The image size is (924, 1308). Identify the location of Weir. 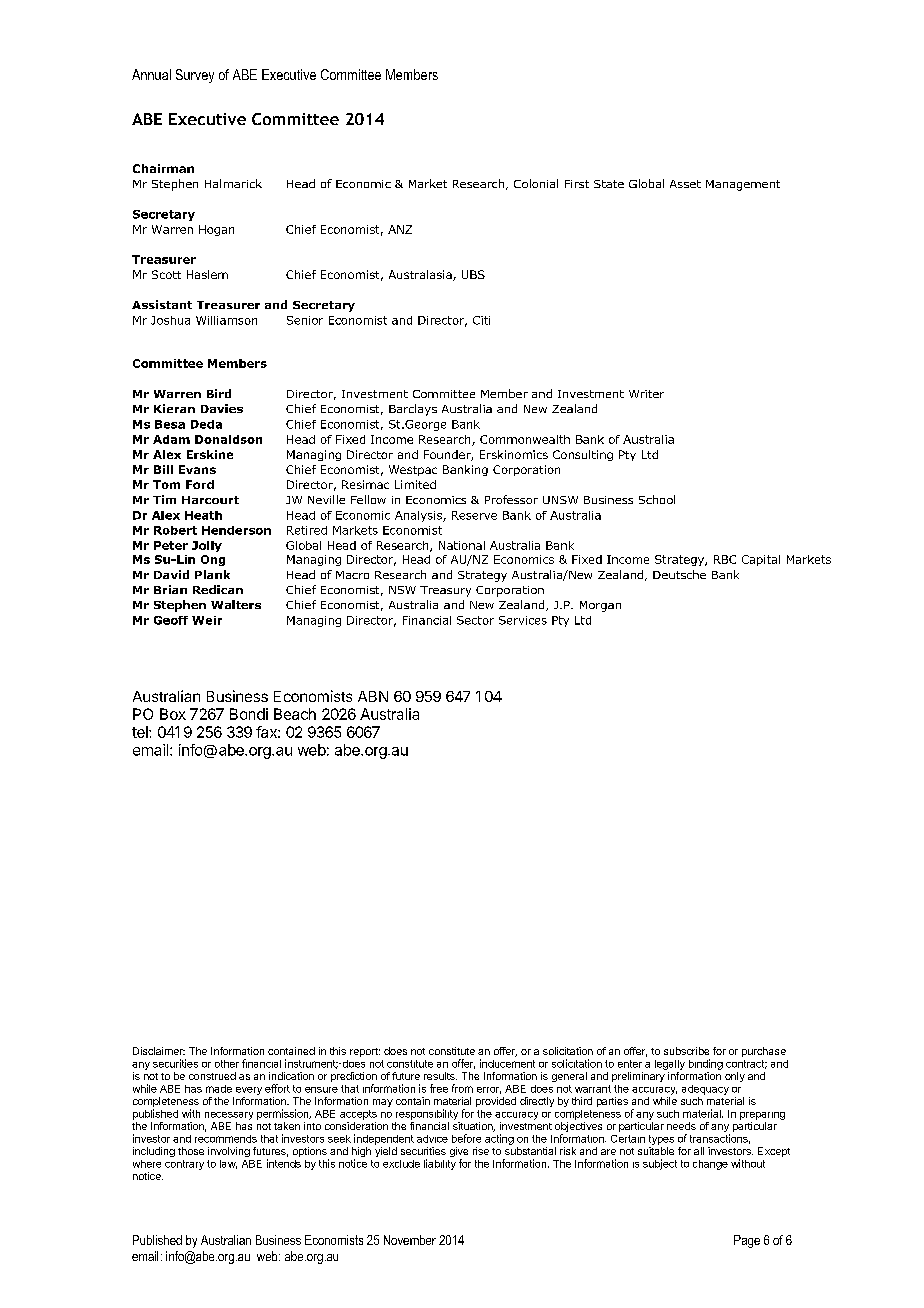
(207, 620).
